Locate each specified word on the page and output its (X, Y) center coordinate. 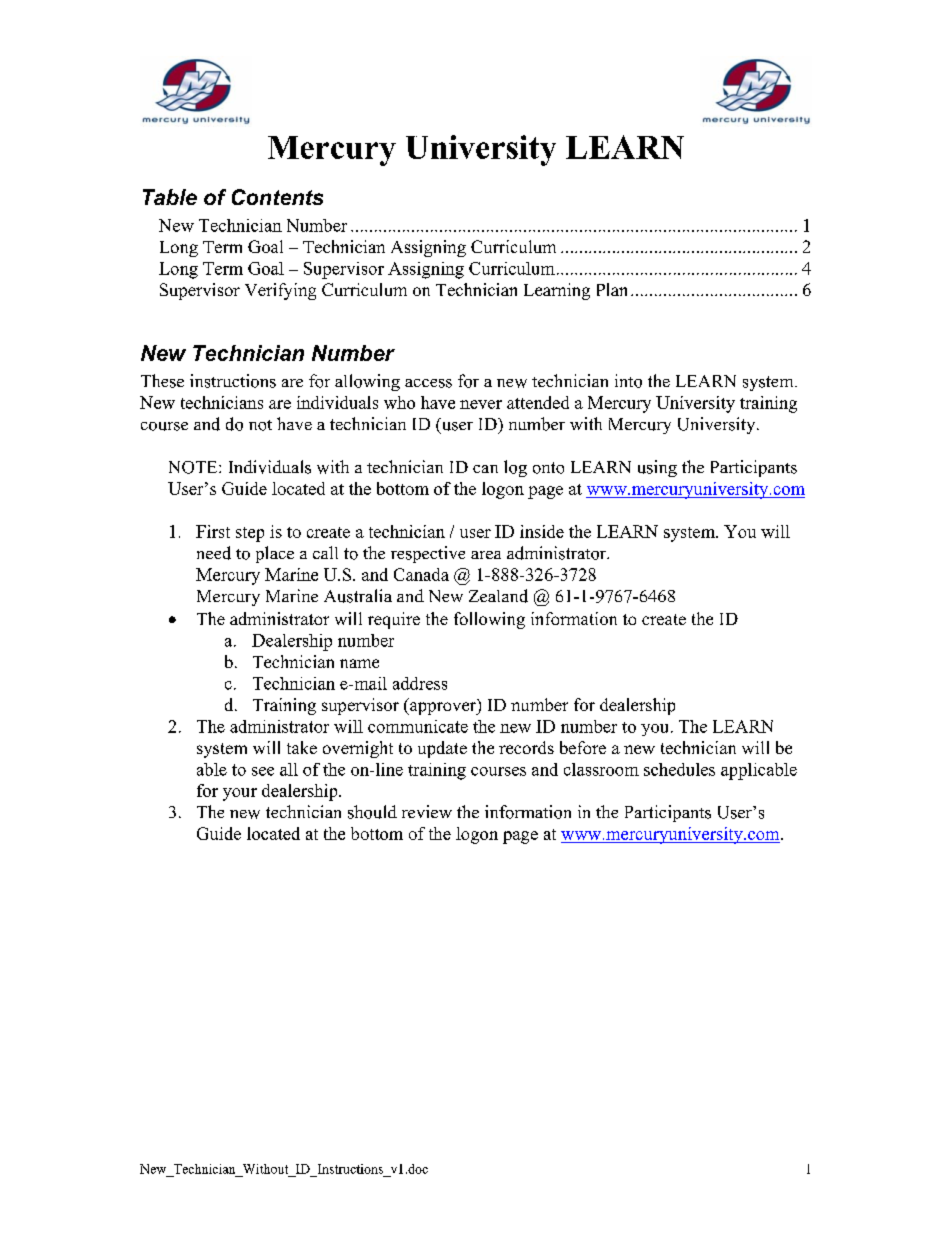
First (213, 531)
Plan (612, 289)
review (427, 811)
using (657, 468)
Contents (277, 197)
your (240, 794)
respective (428, 554)
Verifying (280, 291)
